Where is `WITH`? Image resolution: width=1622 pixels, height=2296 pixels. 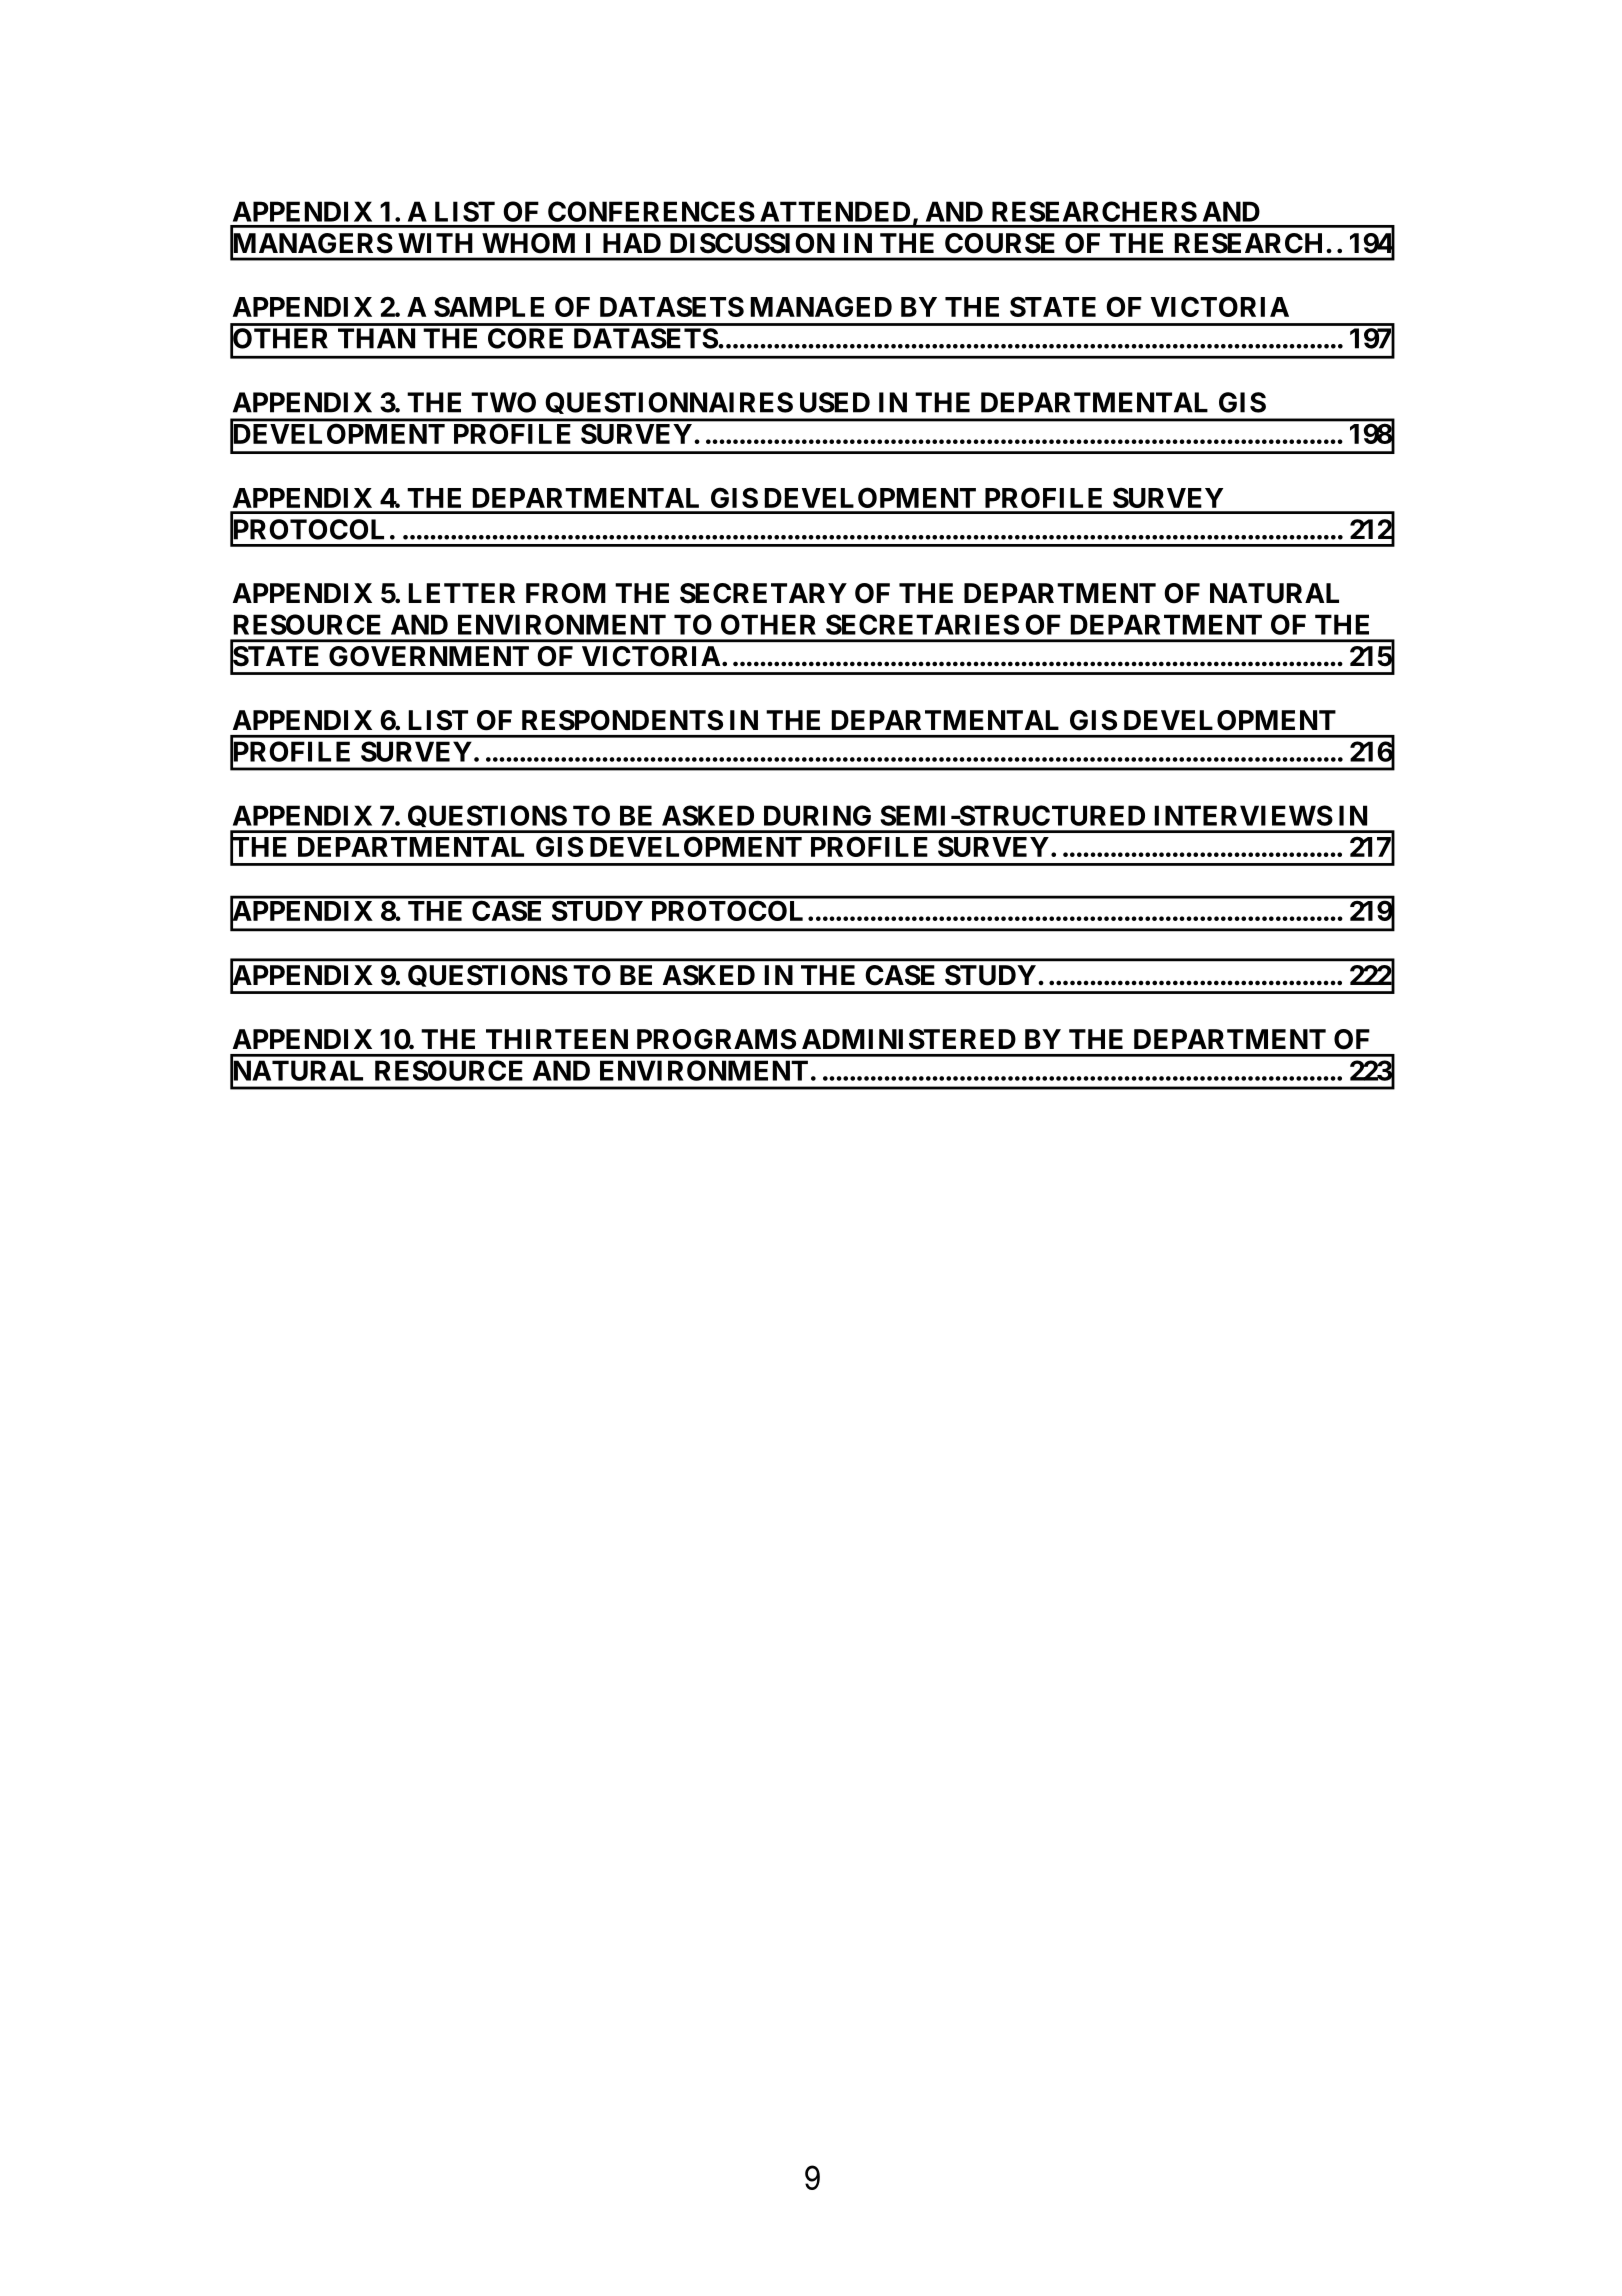 WITH is located at coordinates (435, 243).
